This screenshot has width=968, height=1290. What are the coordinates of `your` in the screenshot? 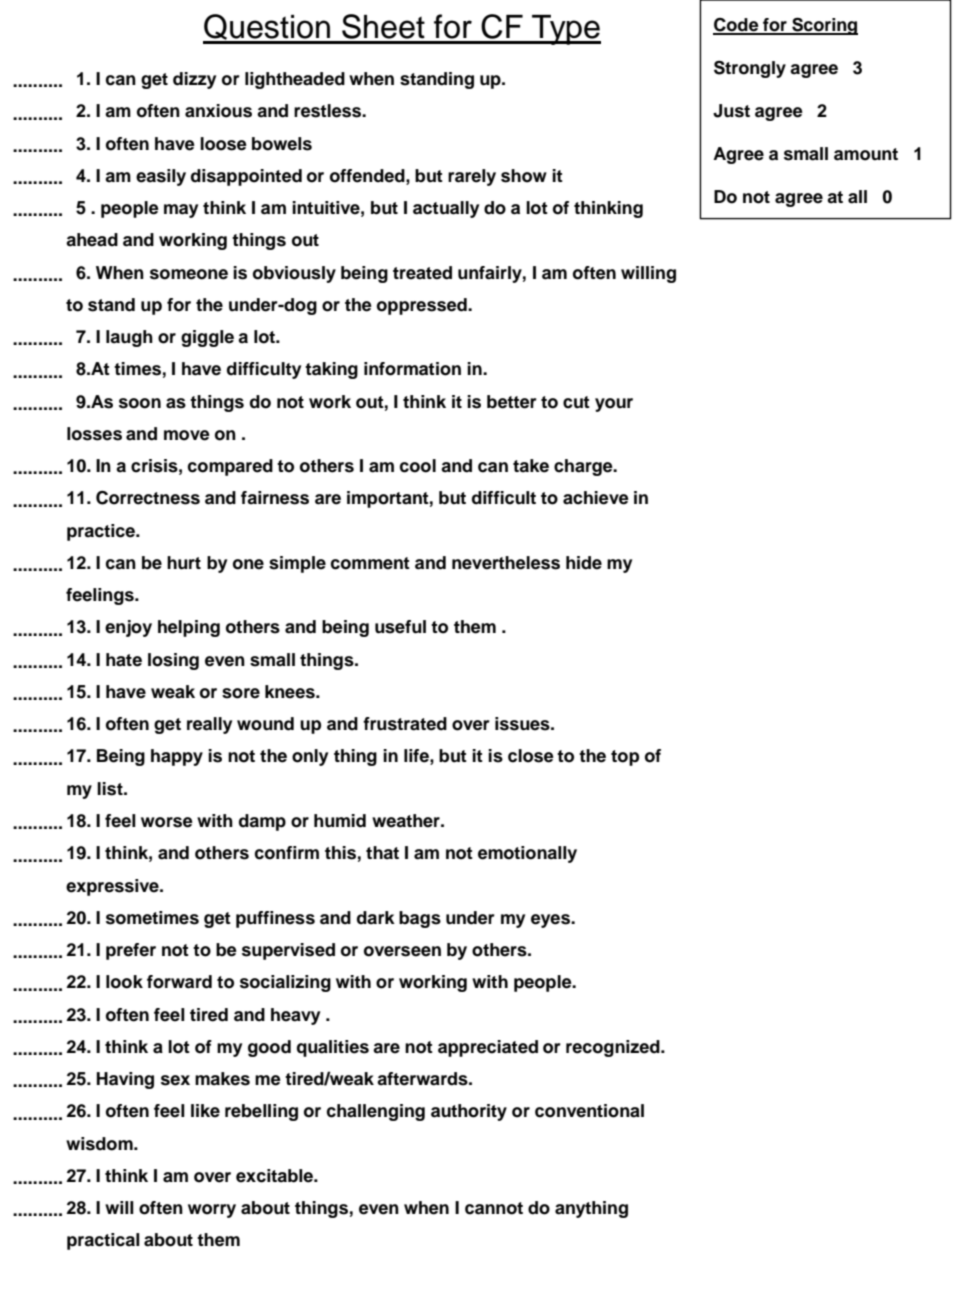 It's located at (614, 405).
